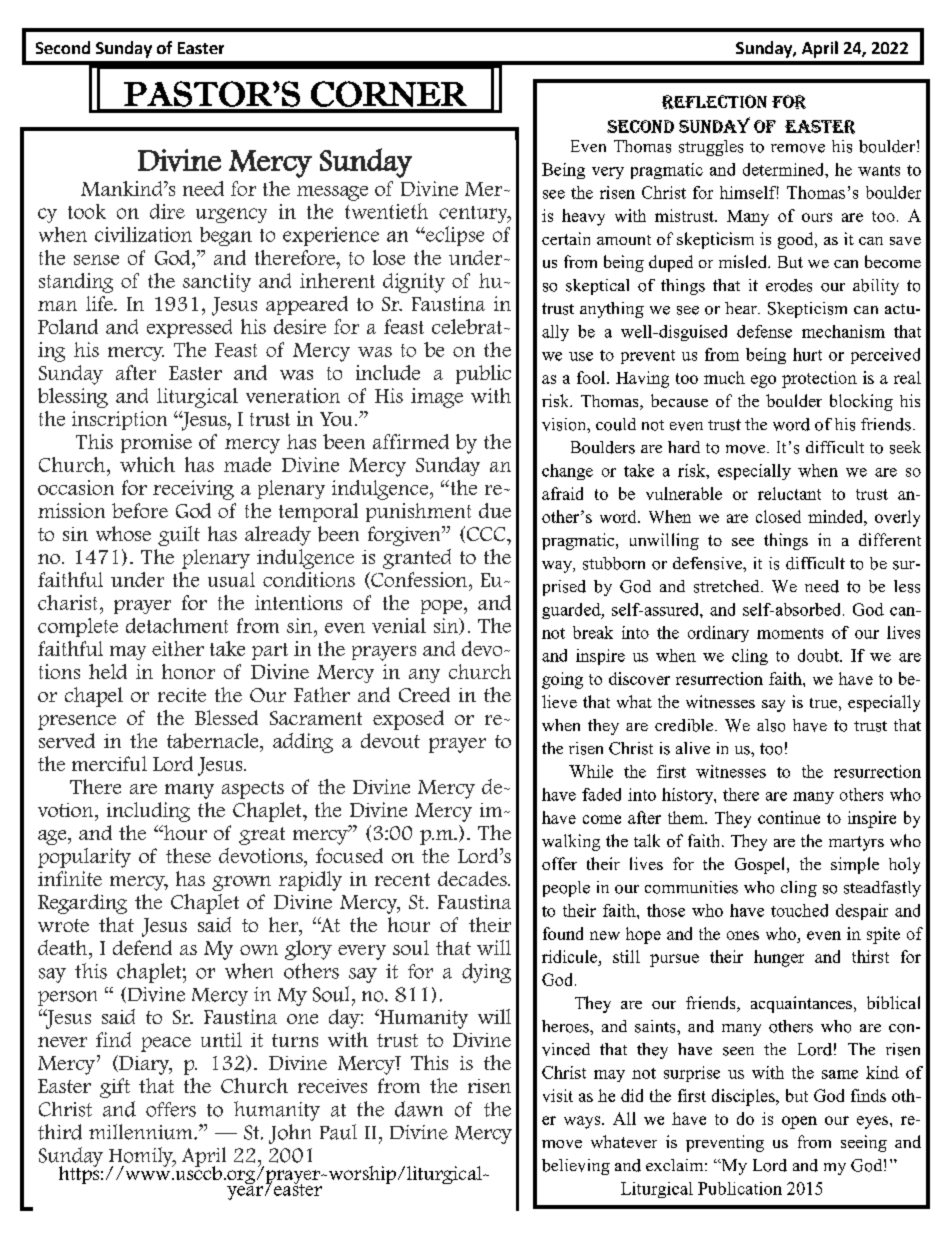 This document has height=1233, width=952. What do you see at coordinates (419, 1109) in the document?
I see `dawn` at bounding box center [419, 1109].
